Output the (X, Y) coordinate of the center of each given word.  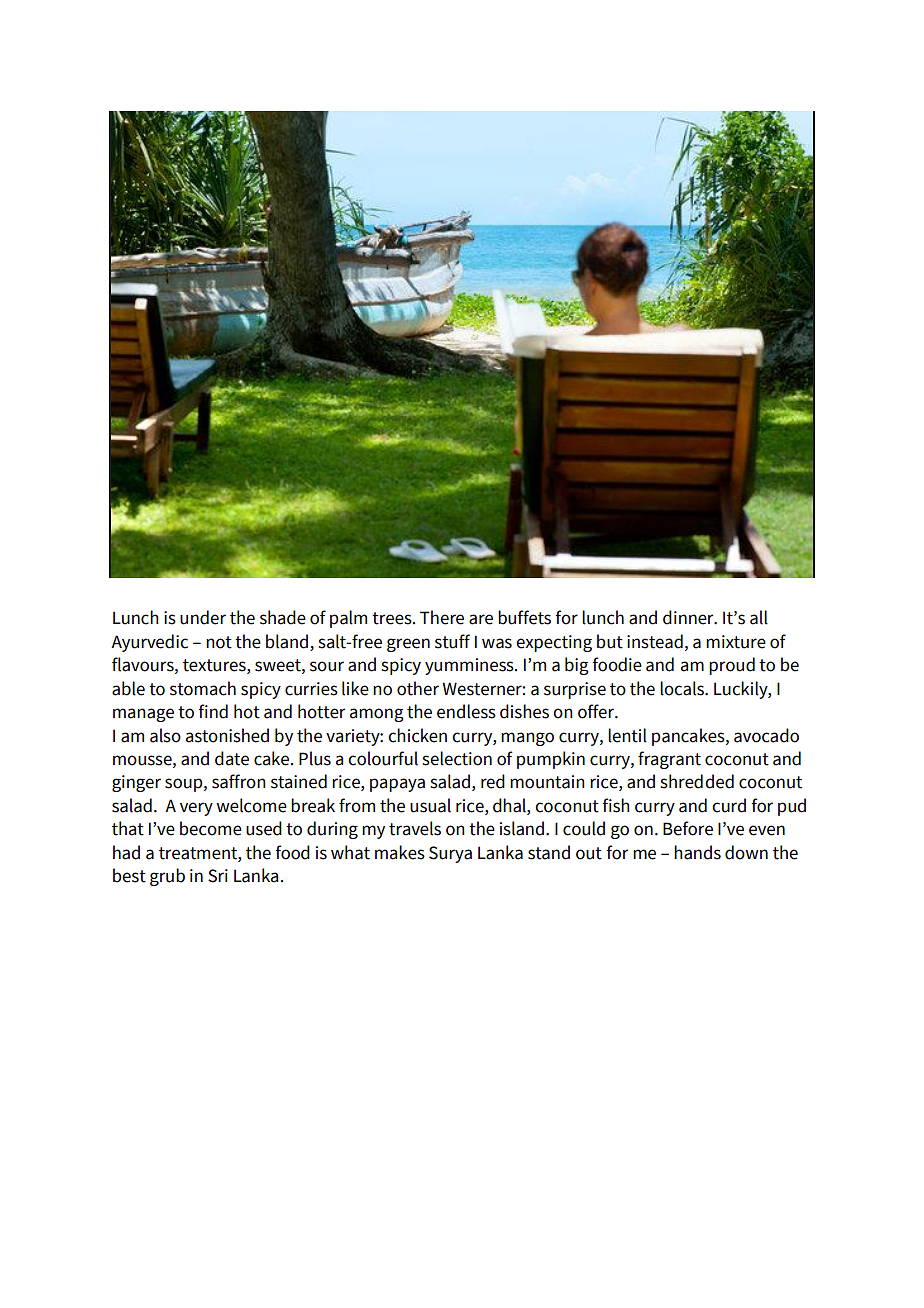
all (759, 617)
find (213, 711)
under (203, 617)
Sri (218, 876)
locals (683, 688)
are (481, 619)
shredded (697, 781)
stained (299, 781)
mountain (547, 782)
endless (466, 711)
